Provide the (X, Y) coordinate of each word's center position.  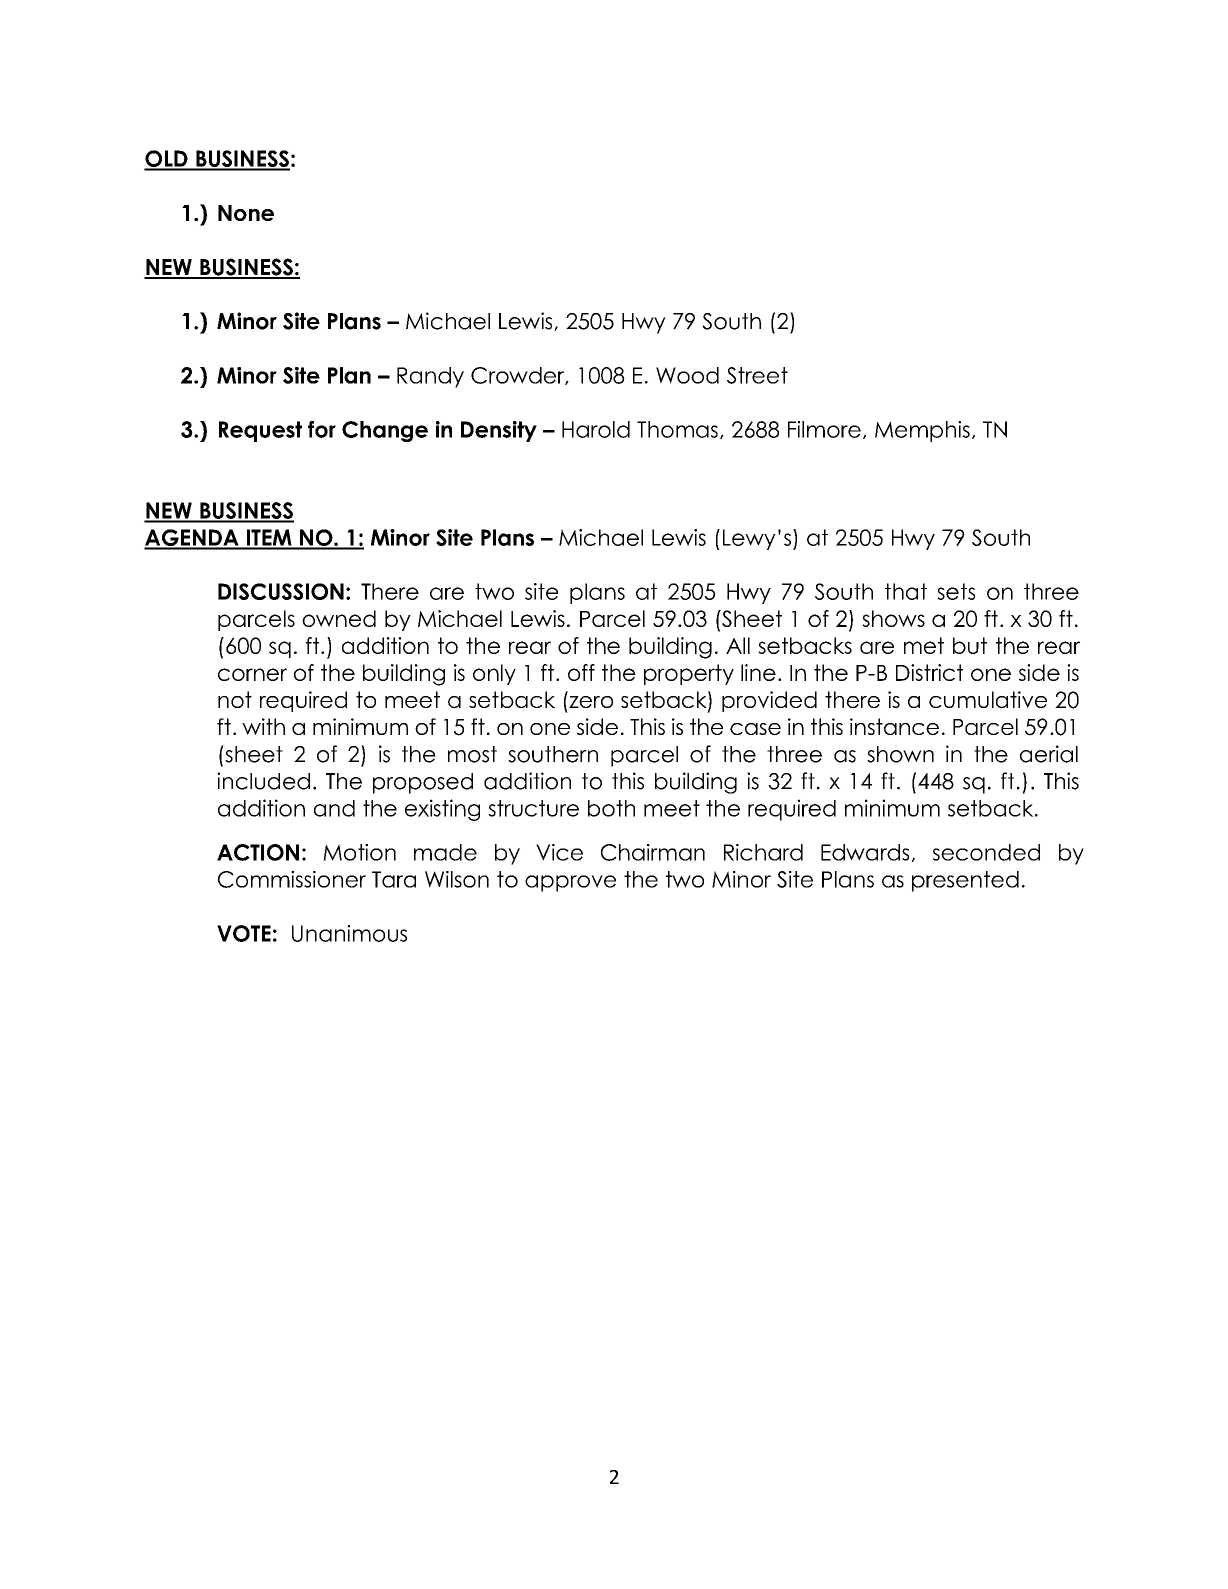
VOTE (244, 933)
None (246, 213)
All (738, 645)
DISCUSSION (281, 591)
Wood (687, 375)
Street (757, 375)
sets (956, 591)
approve (570, 883)
